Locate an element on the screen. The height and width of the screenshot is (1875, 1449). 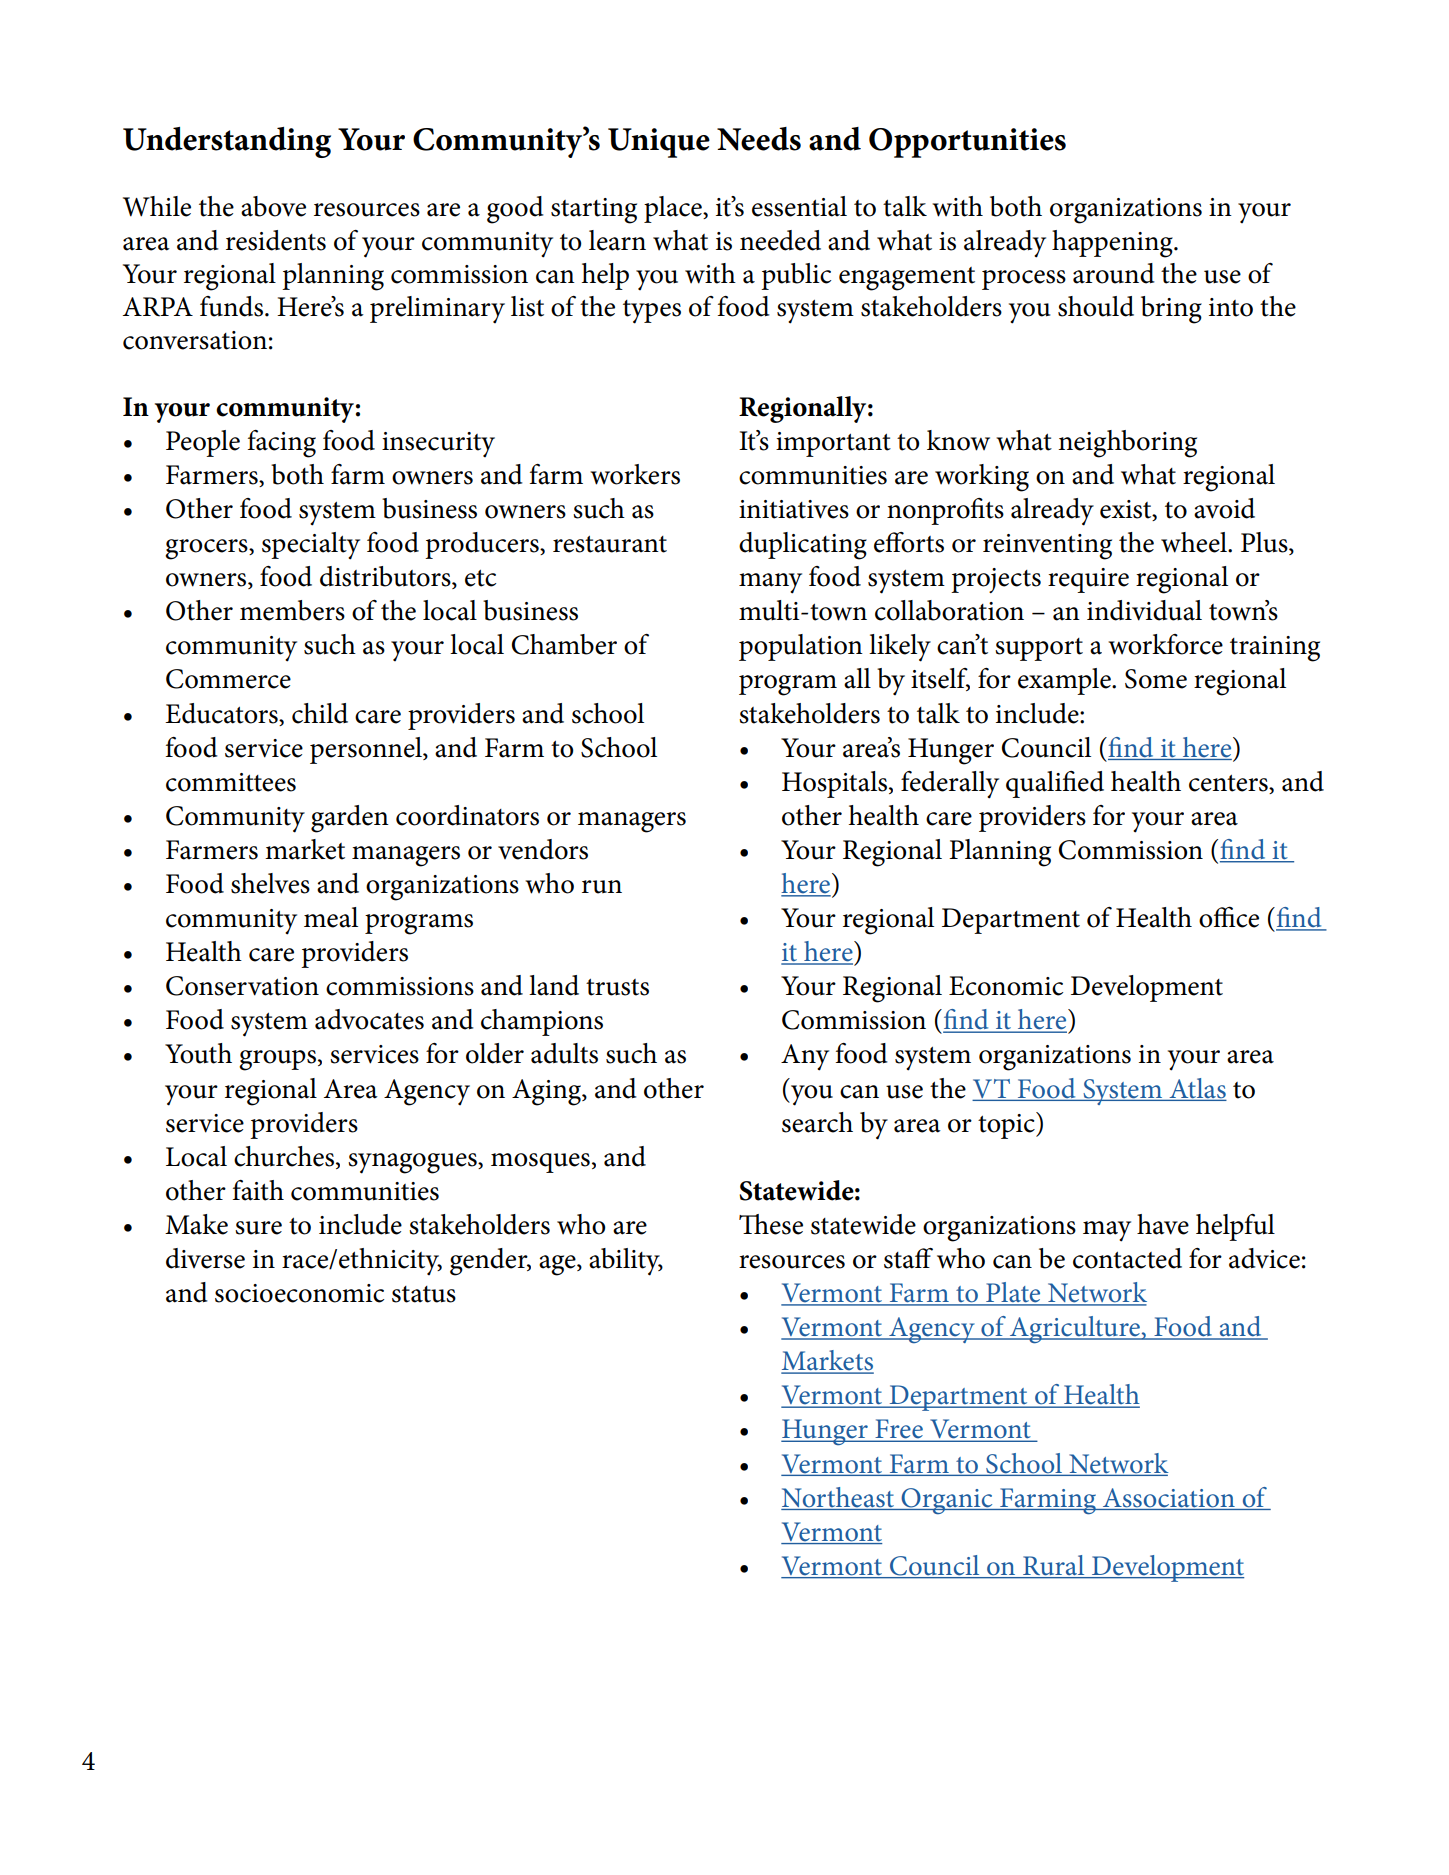
shelves is located at coordinates (270, 883).
